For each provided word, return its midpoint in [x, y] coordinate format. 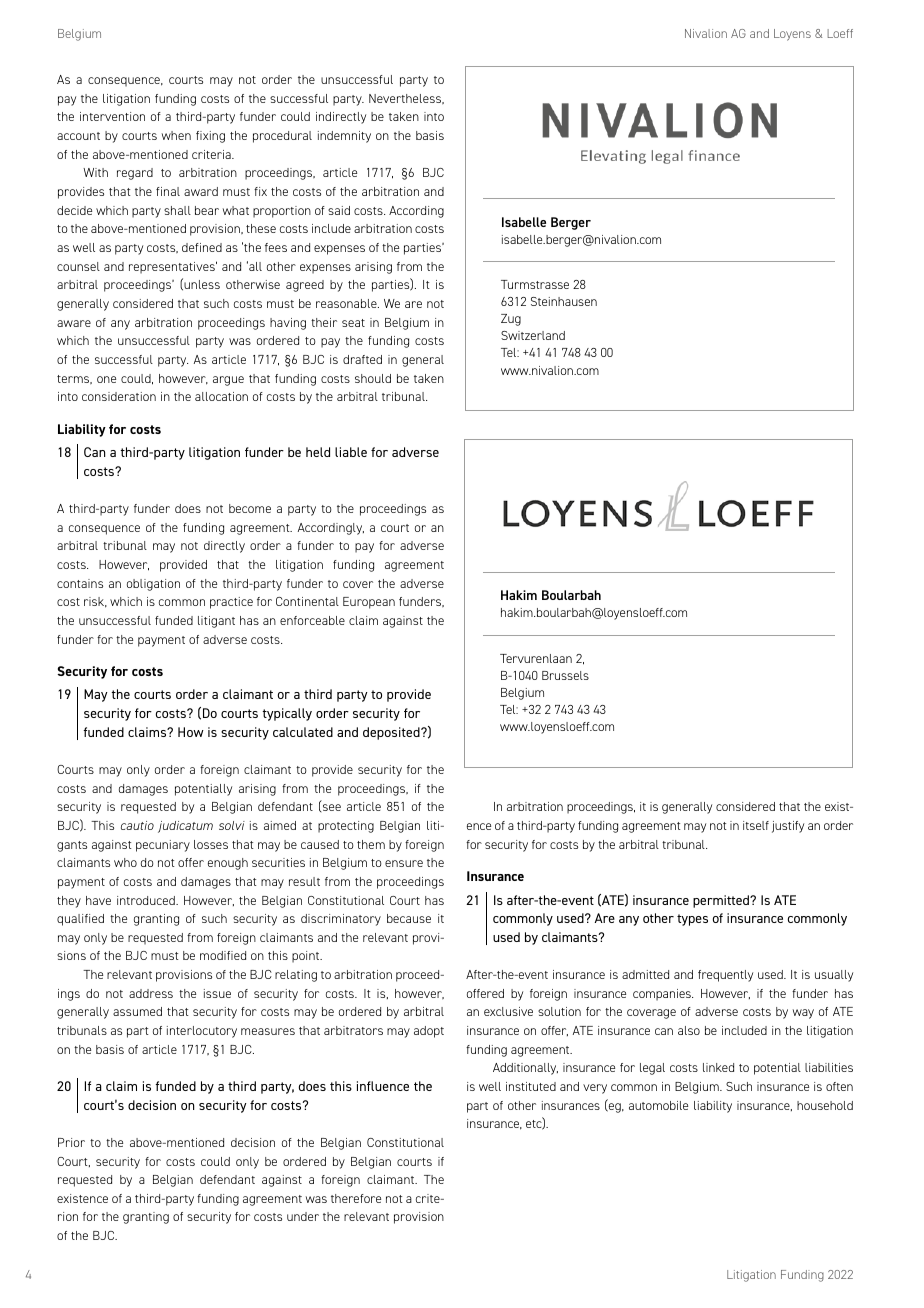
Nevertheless [406, 99]
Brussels [565, 675]
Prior [71, 1142]
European [369, 603]
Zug [511, 320]
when [176, 135]
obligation [153, 585]
